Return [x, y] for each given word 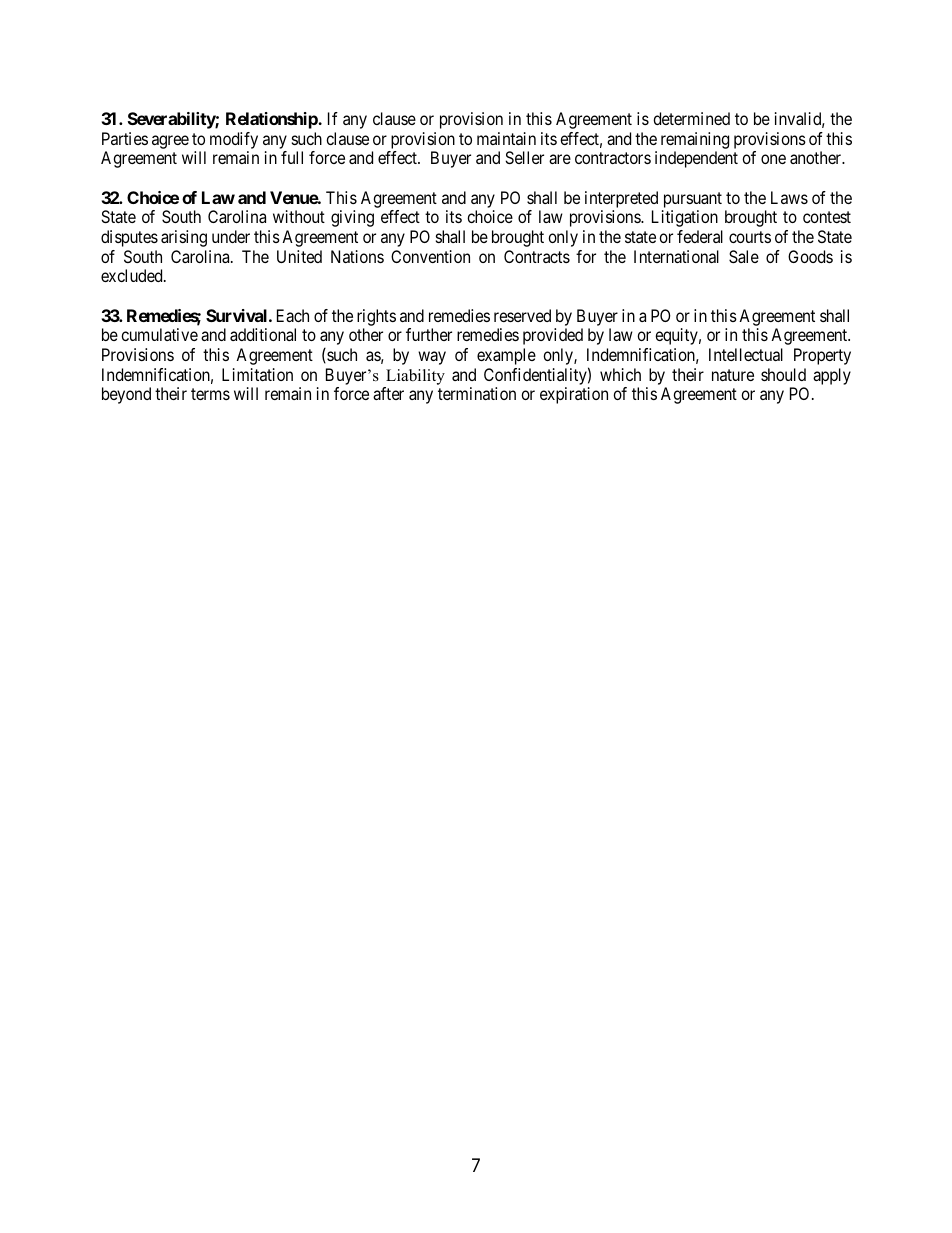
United [299, 256]
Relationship [272, 120]
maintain [506, 138]
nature [733, 375]
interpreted [621, 199]
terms [210, 394]
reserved [522, 315]
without [299, 216]
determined [691, 118]
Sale [744, 256]
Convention [430, 256]
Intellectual [746, 354]
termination [477, 393]
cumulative [159, 334]
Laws [789, 197]
